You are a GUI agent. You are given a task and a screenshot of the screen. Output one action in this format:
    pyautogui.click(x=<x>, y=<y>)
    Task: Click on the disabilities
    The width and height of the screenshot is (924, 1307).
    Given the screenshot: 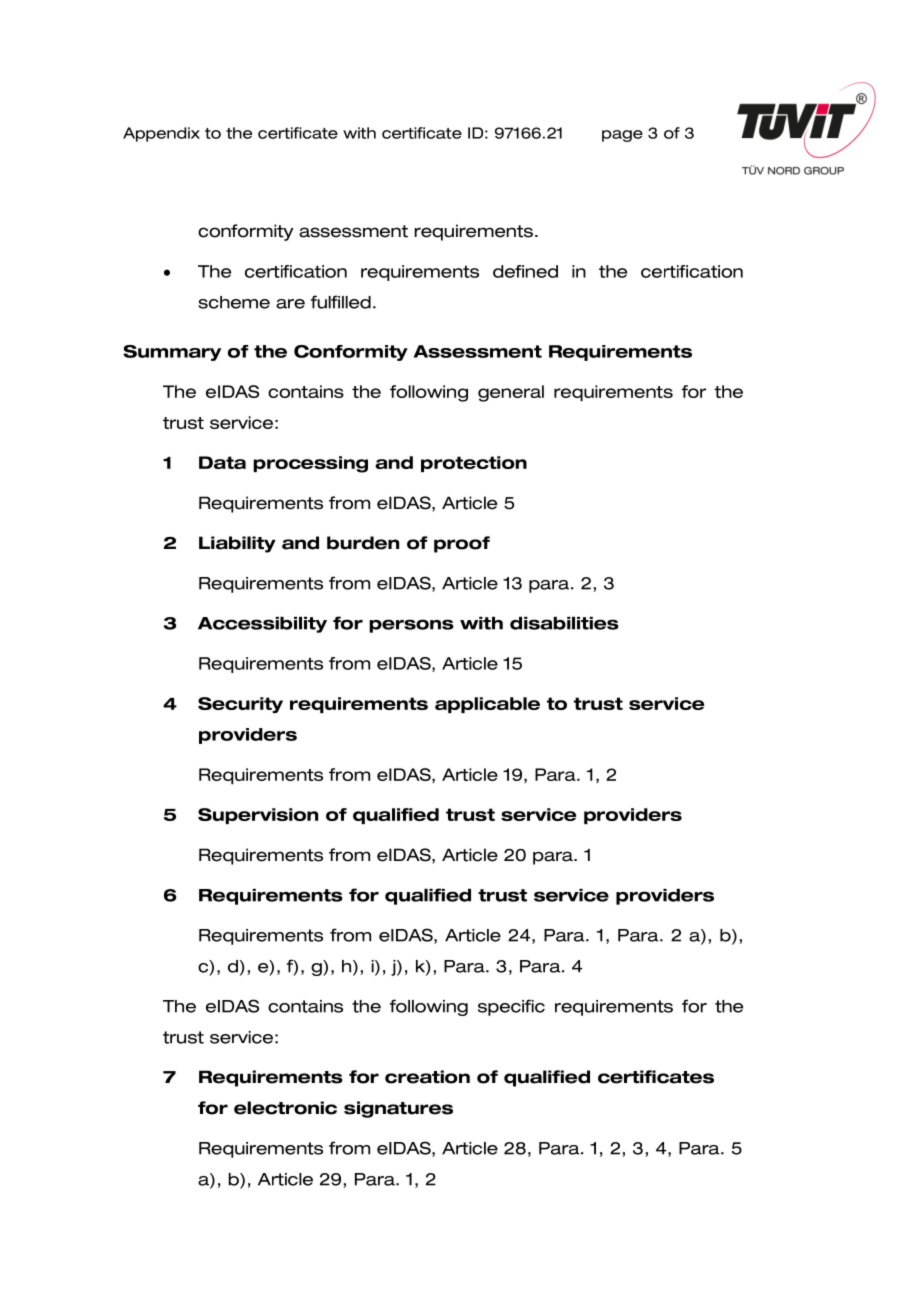 What is the action you would take?
    pyautogui.click(x=564, y=623)
